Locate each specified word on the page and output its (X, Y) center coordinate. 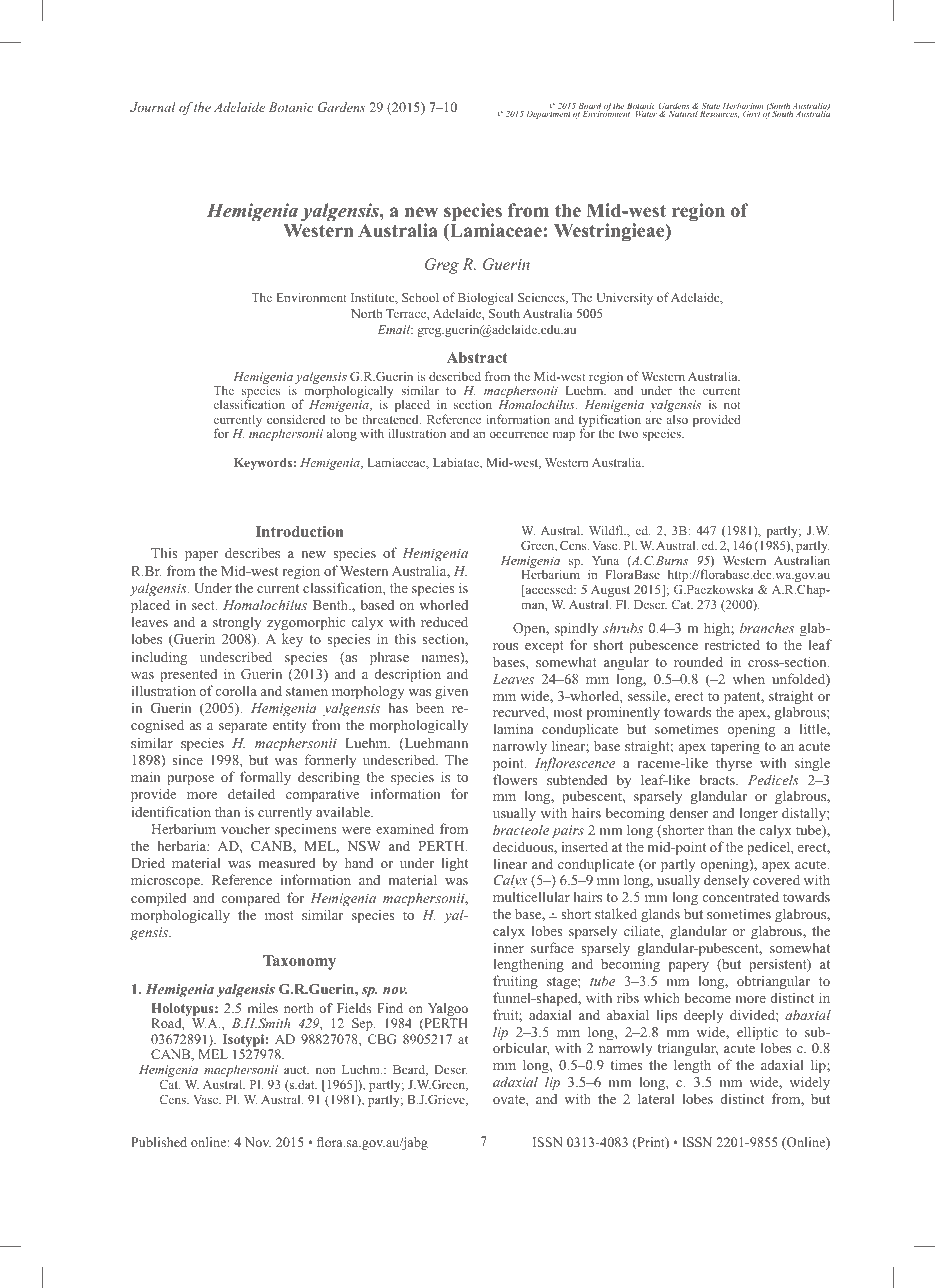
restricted (732, 644)
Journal (153, 107)
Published (159, 1142)
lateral (656, 1098)
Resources (719, 114)
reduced (444, 621)
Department (548, 115)
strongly (237, 623)
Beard (410, 1070)
